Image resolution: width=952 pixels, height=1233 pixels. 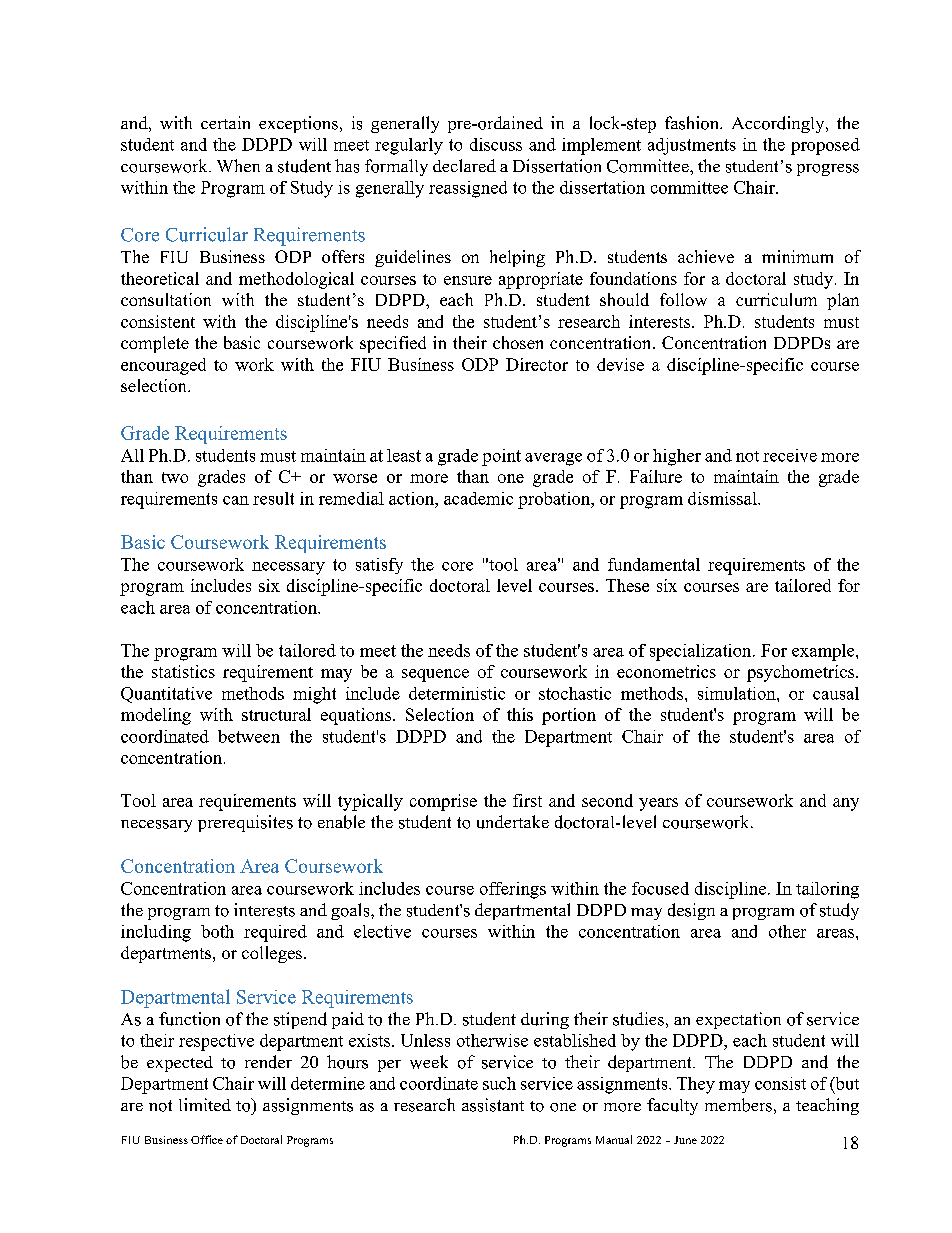 I want to click on When, so click(x=238, y=165).
